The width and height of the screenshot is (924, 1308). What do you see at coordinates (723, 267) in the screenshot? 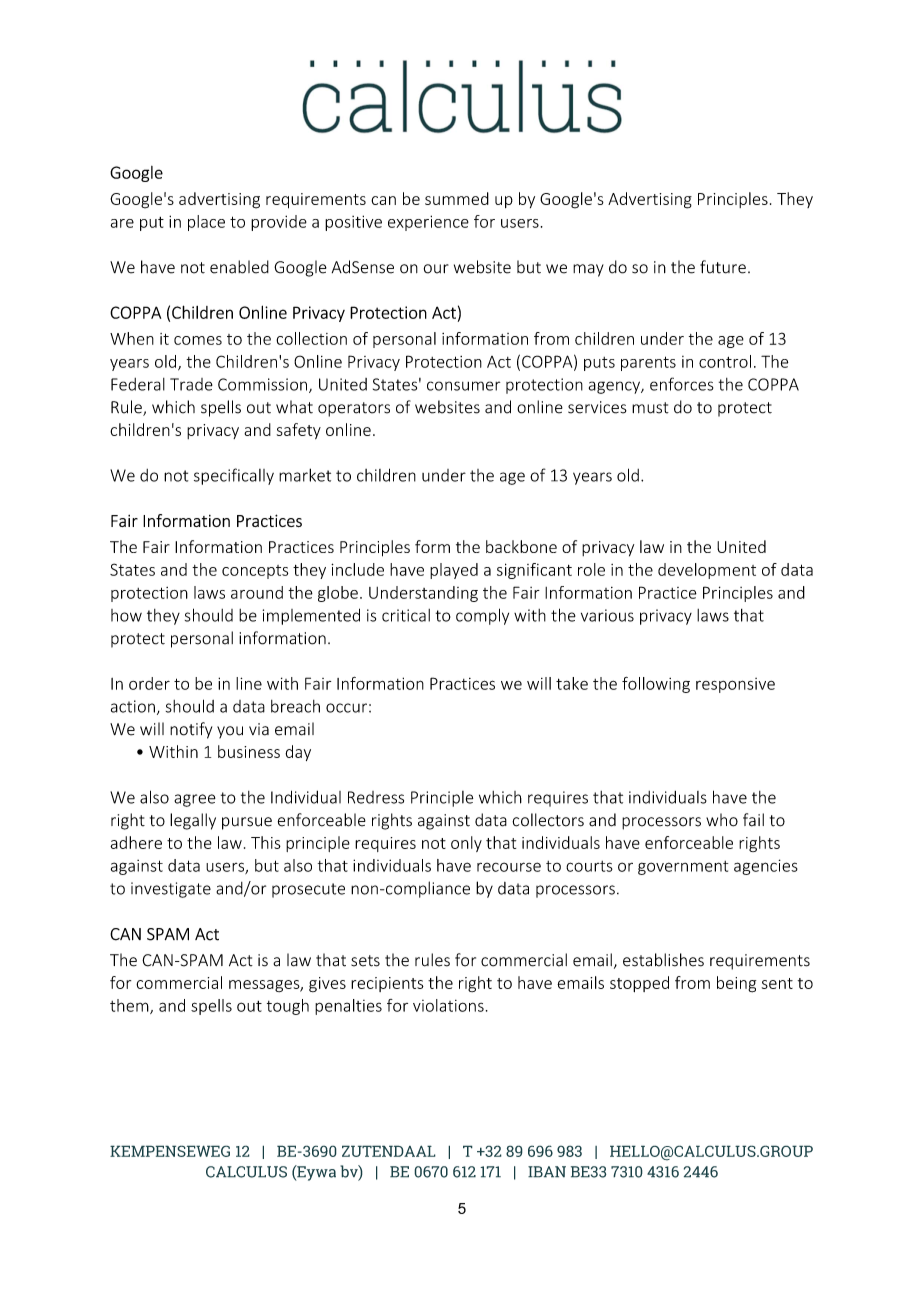
I see `future` at bounding box center [723, 267].
